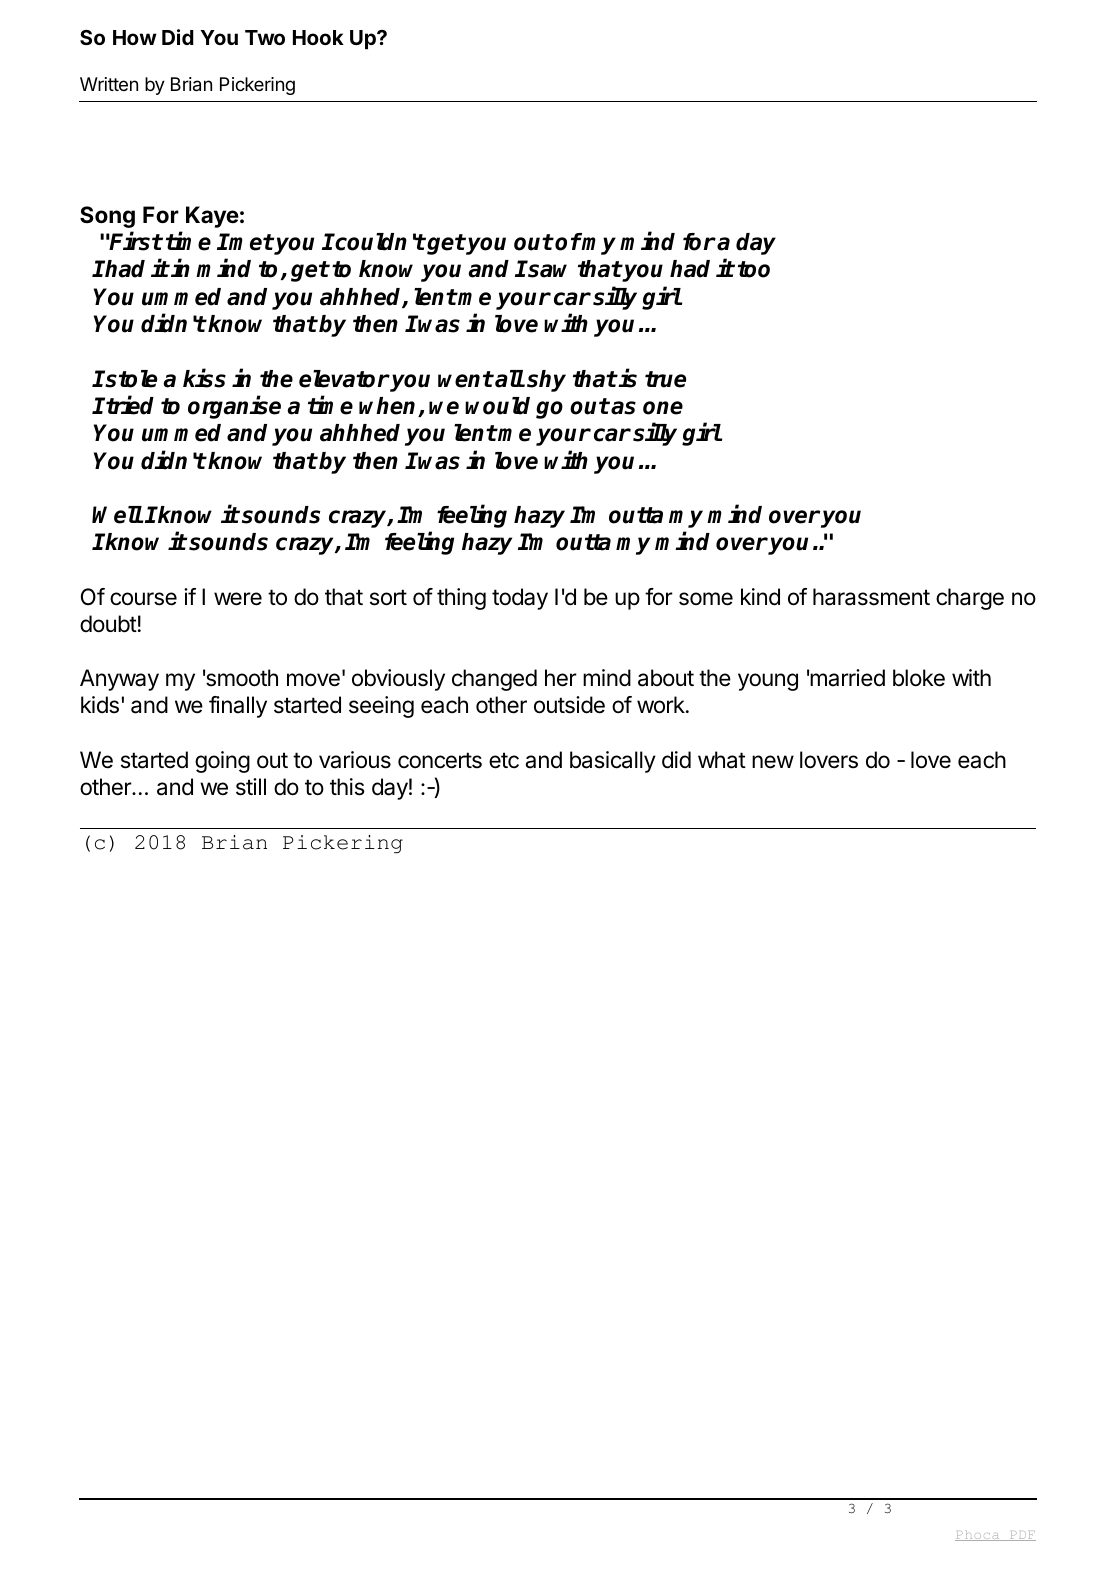  Describe the element at coordinates (754, 269) in the page. I see `too` at that location.
